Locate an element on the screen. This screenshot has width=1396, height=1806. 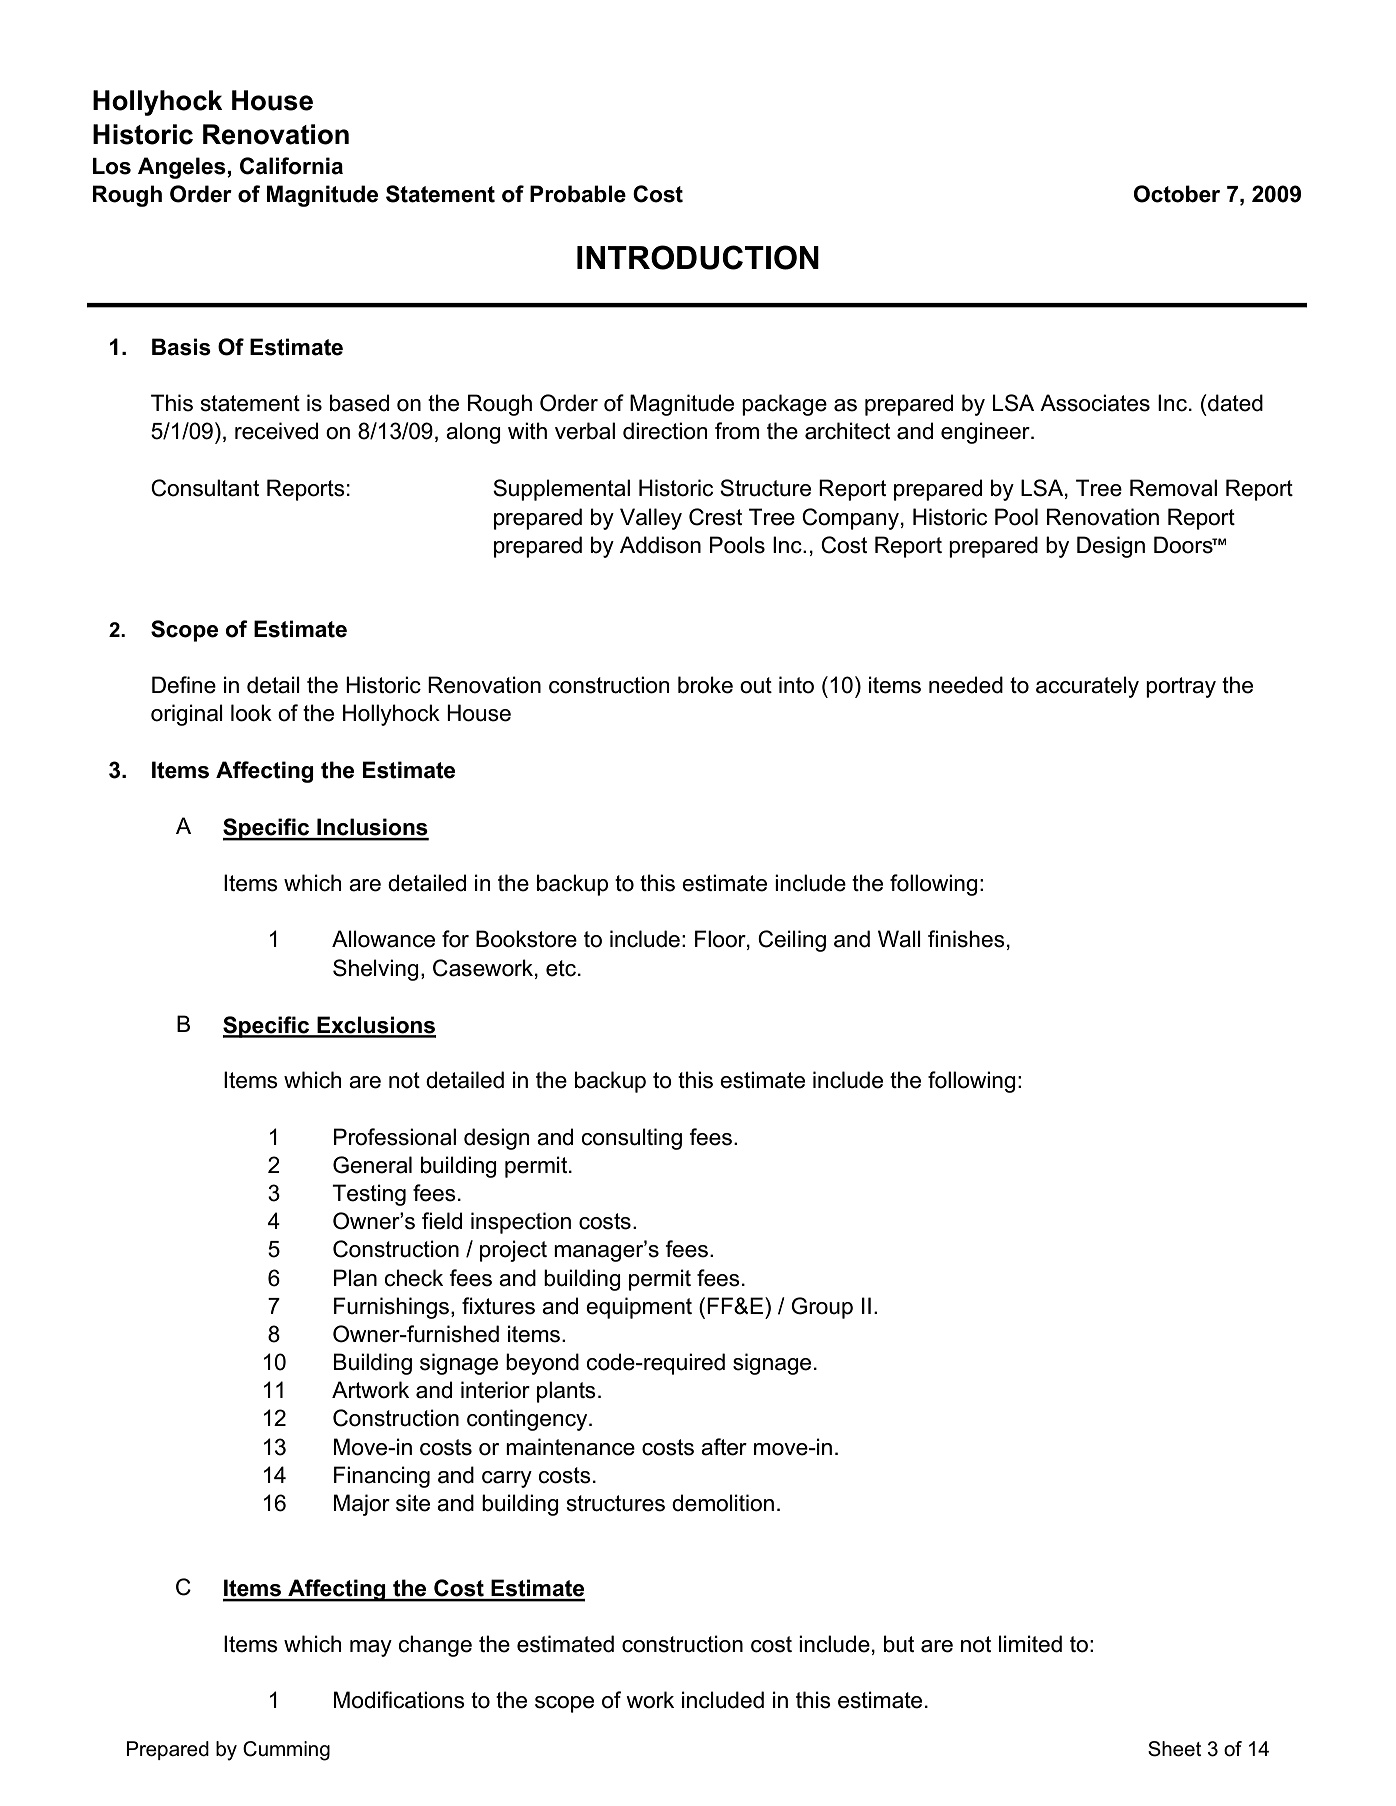
INTRODUCTION is located at coordinates (698, 257).
